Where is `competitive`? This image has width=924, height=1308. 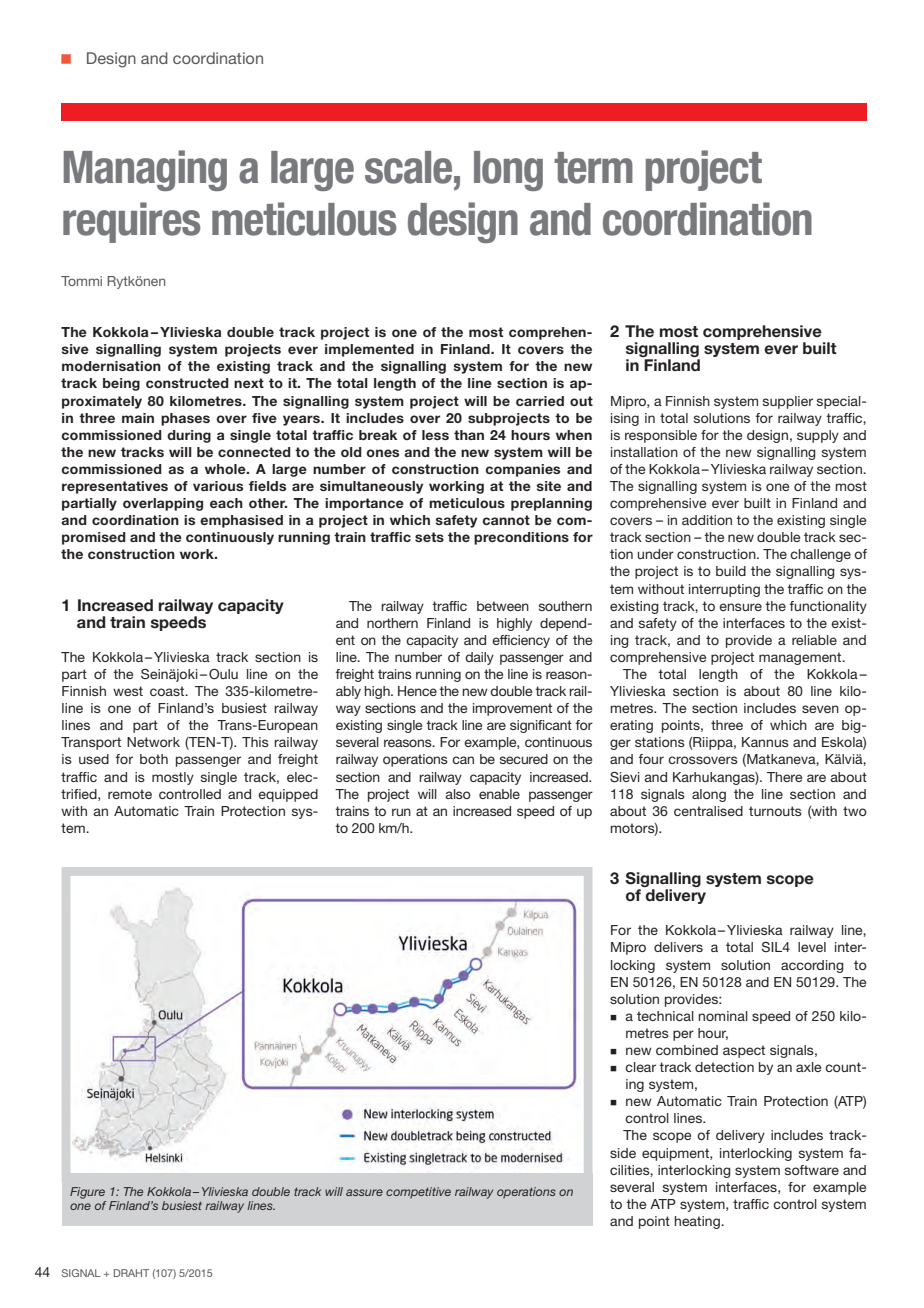 competitive is located at coordinates (418, 1193).
